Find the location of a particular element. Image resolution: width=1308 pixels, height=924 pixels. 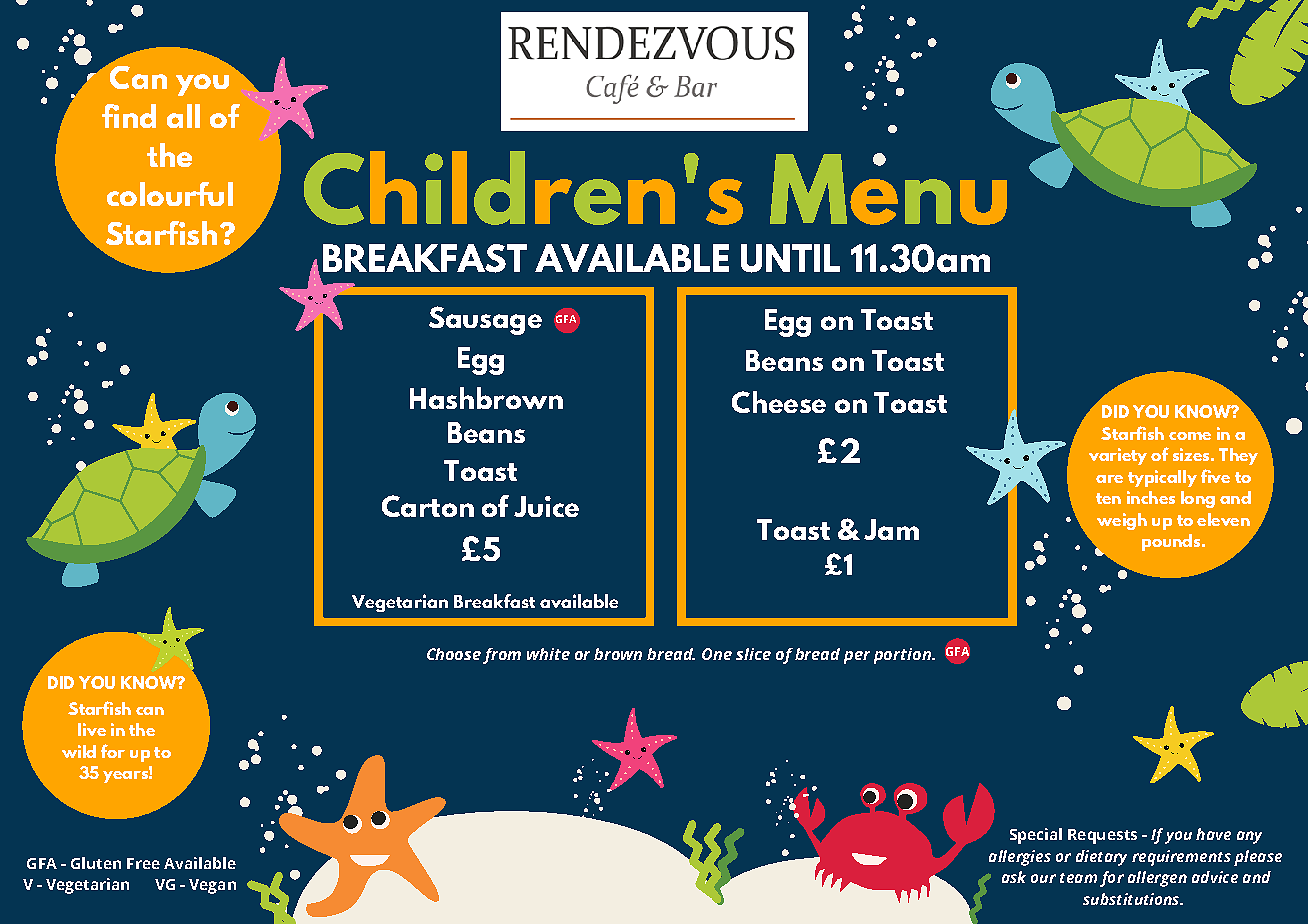

Menu is located at coordinates (888, 189).
